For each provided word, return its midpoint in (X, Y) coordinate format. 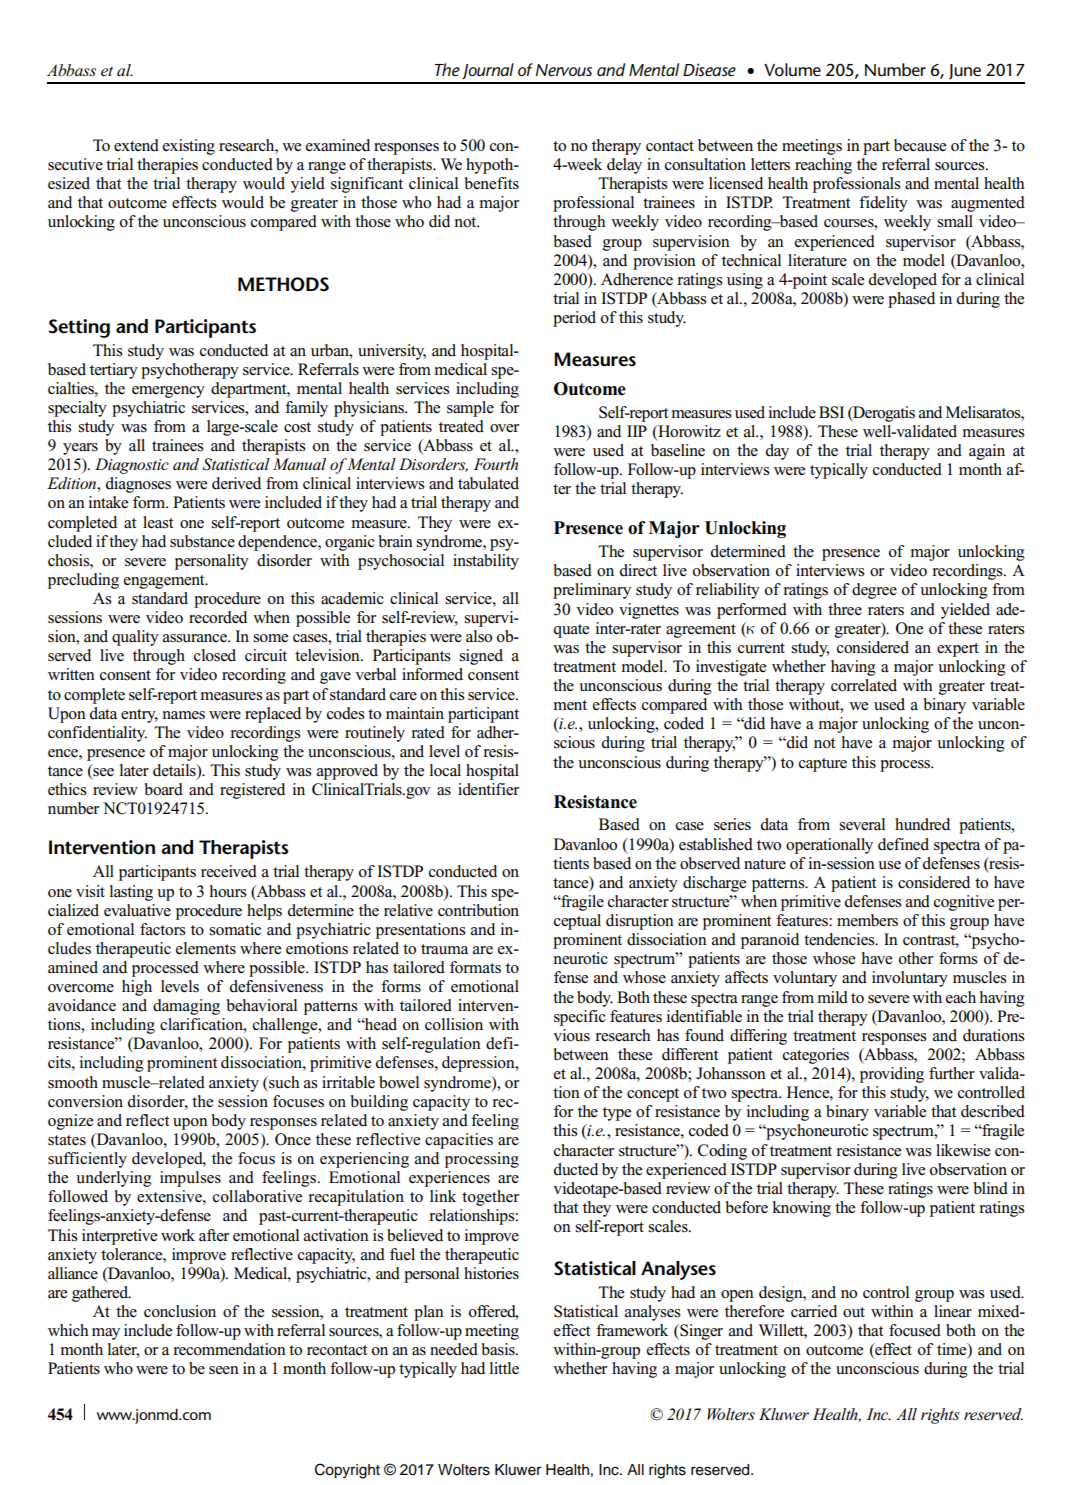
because (920, 145)
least (158, 522)
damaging (186, 1007)
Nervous (564, 70)
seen (224, 1370)
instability (486, 562)
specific (580, 1018)
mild (833, 997)
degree (874, 591)
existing (189, 147)
